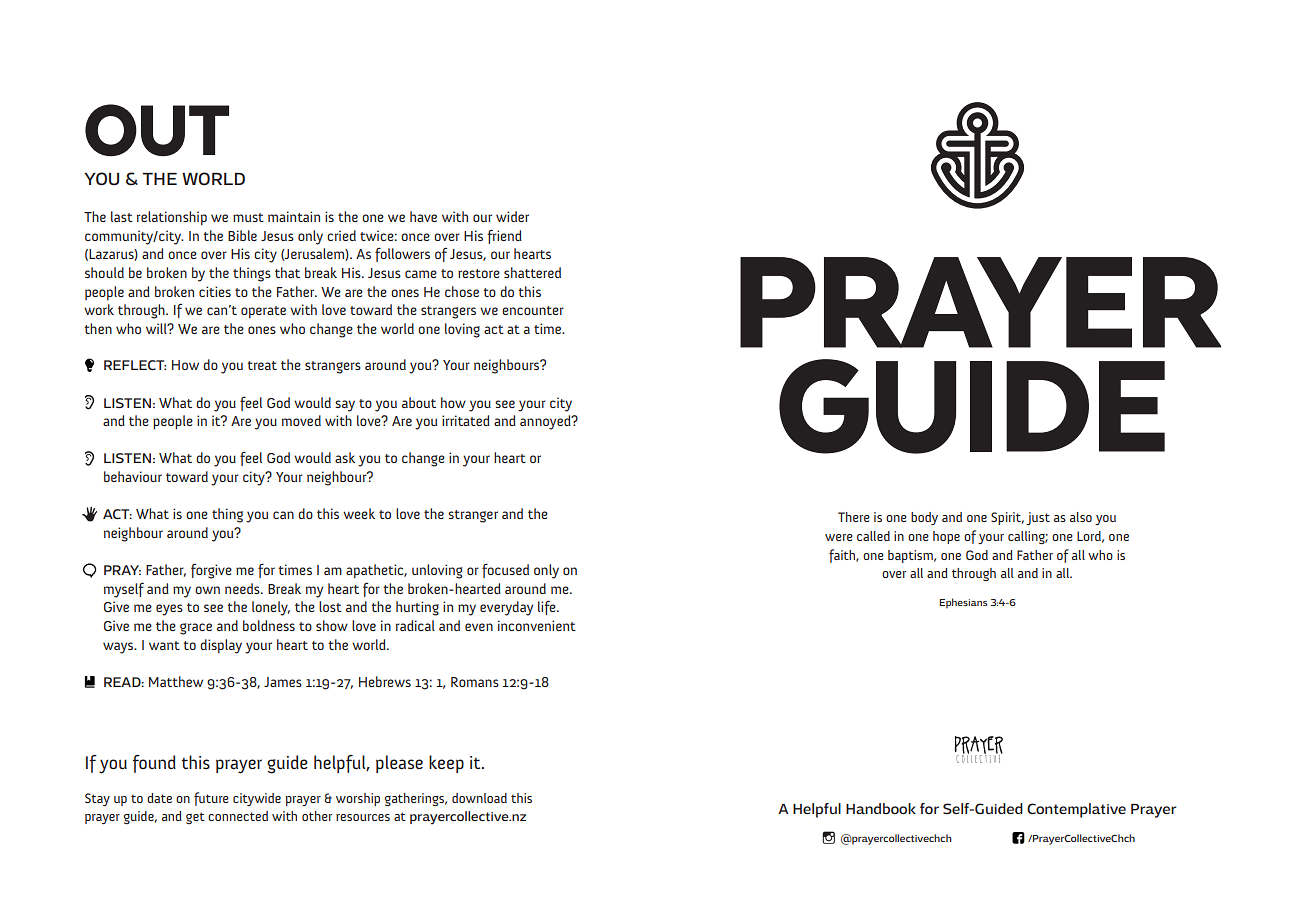 Image resolution: width=1308 pixels, height=924 pixels. Describe the element at coordinates (242, 235) in the screenshot. I see `Bible` at that location.
